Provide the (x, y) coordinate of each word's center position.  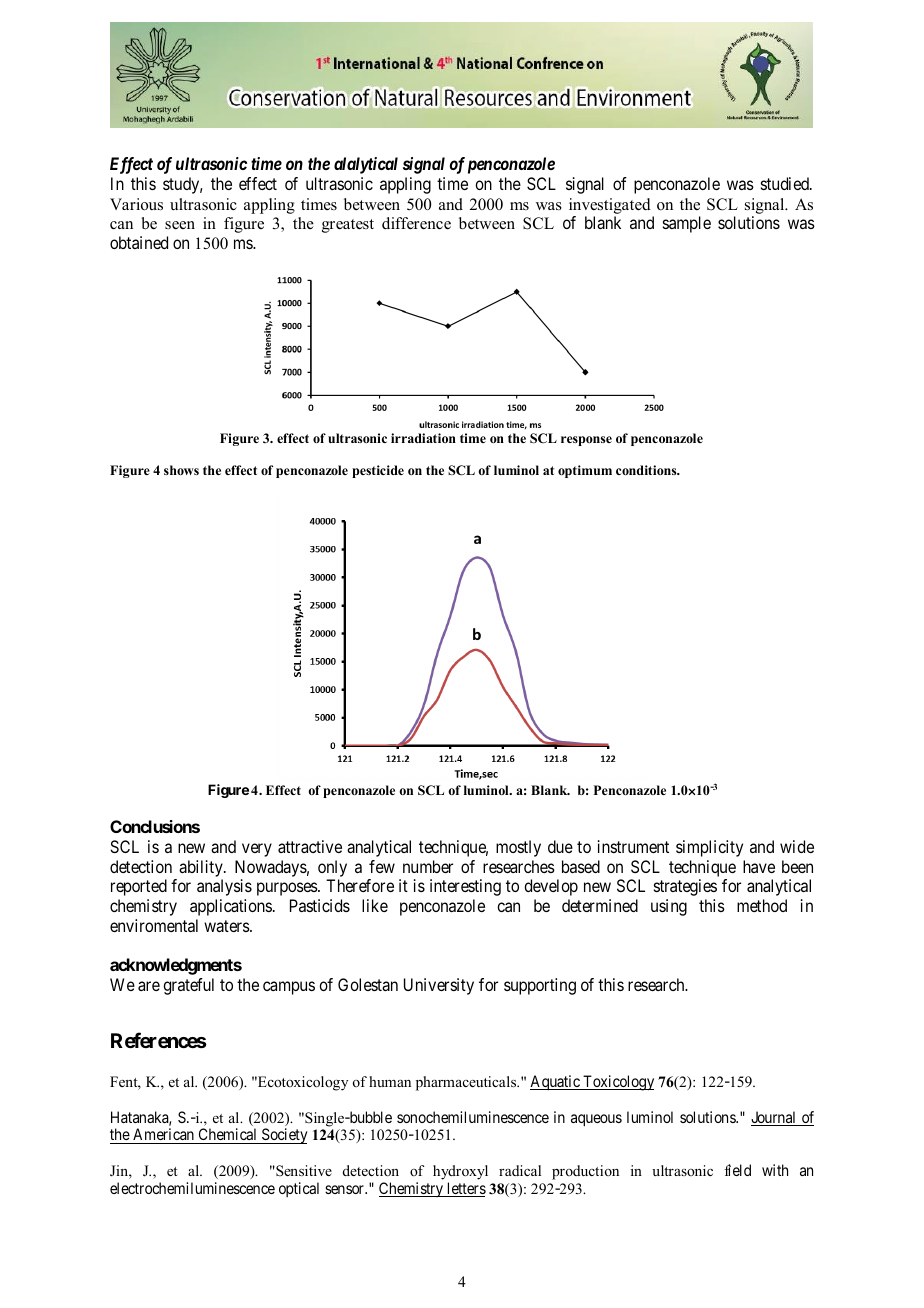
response (586, 441)
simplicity (709, 848)
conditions (647, 470)
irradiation (423, 438)
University (439, 986)
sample (687, 224)
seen (180, 225)
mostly (518, 848)
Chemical (228, 1136)
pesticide (378, 471)
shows (181, 470)
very (257, 850)
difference (416, 223)
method (762, 905)
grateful (188, 986)
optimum (585, 471)
